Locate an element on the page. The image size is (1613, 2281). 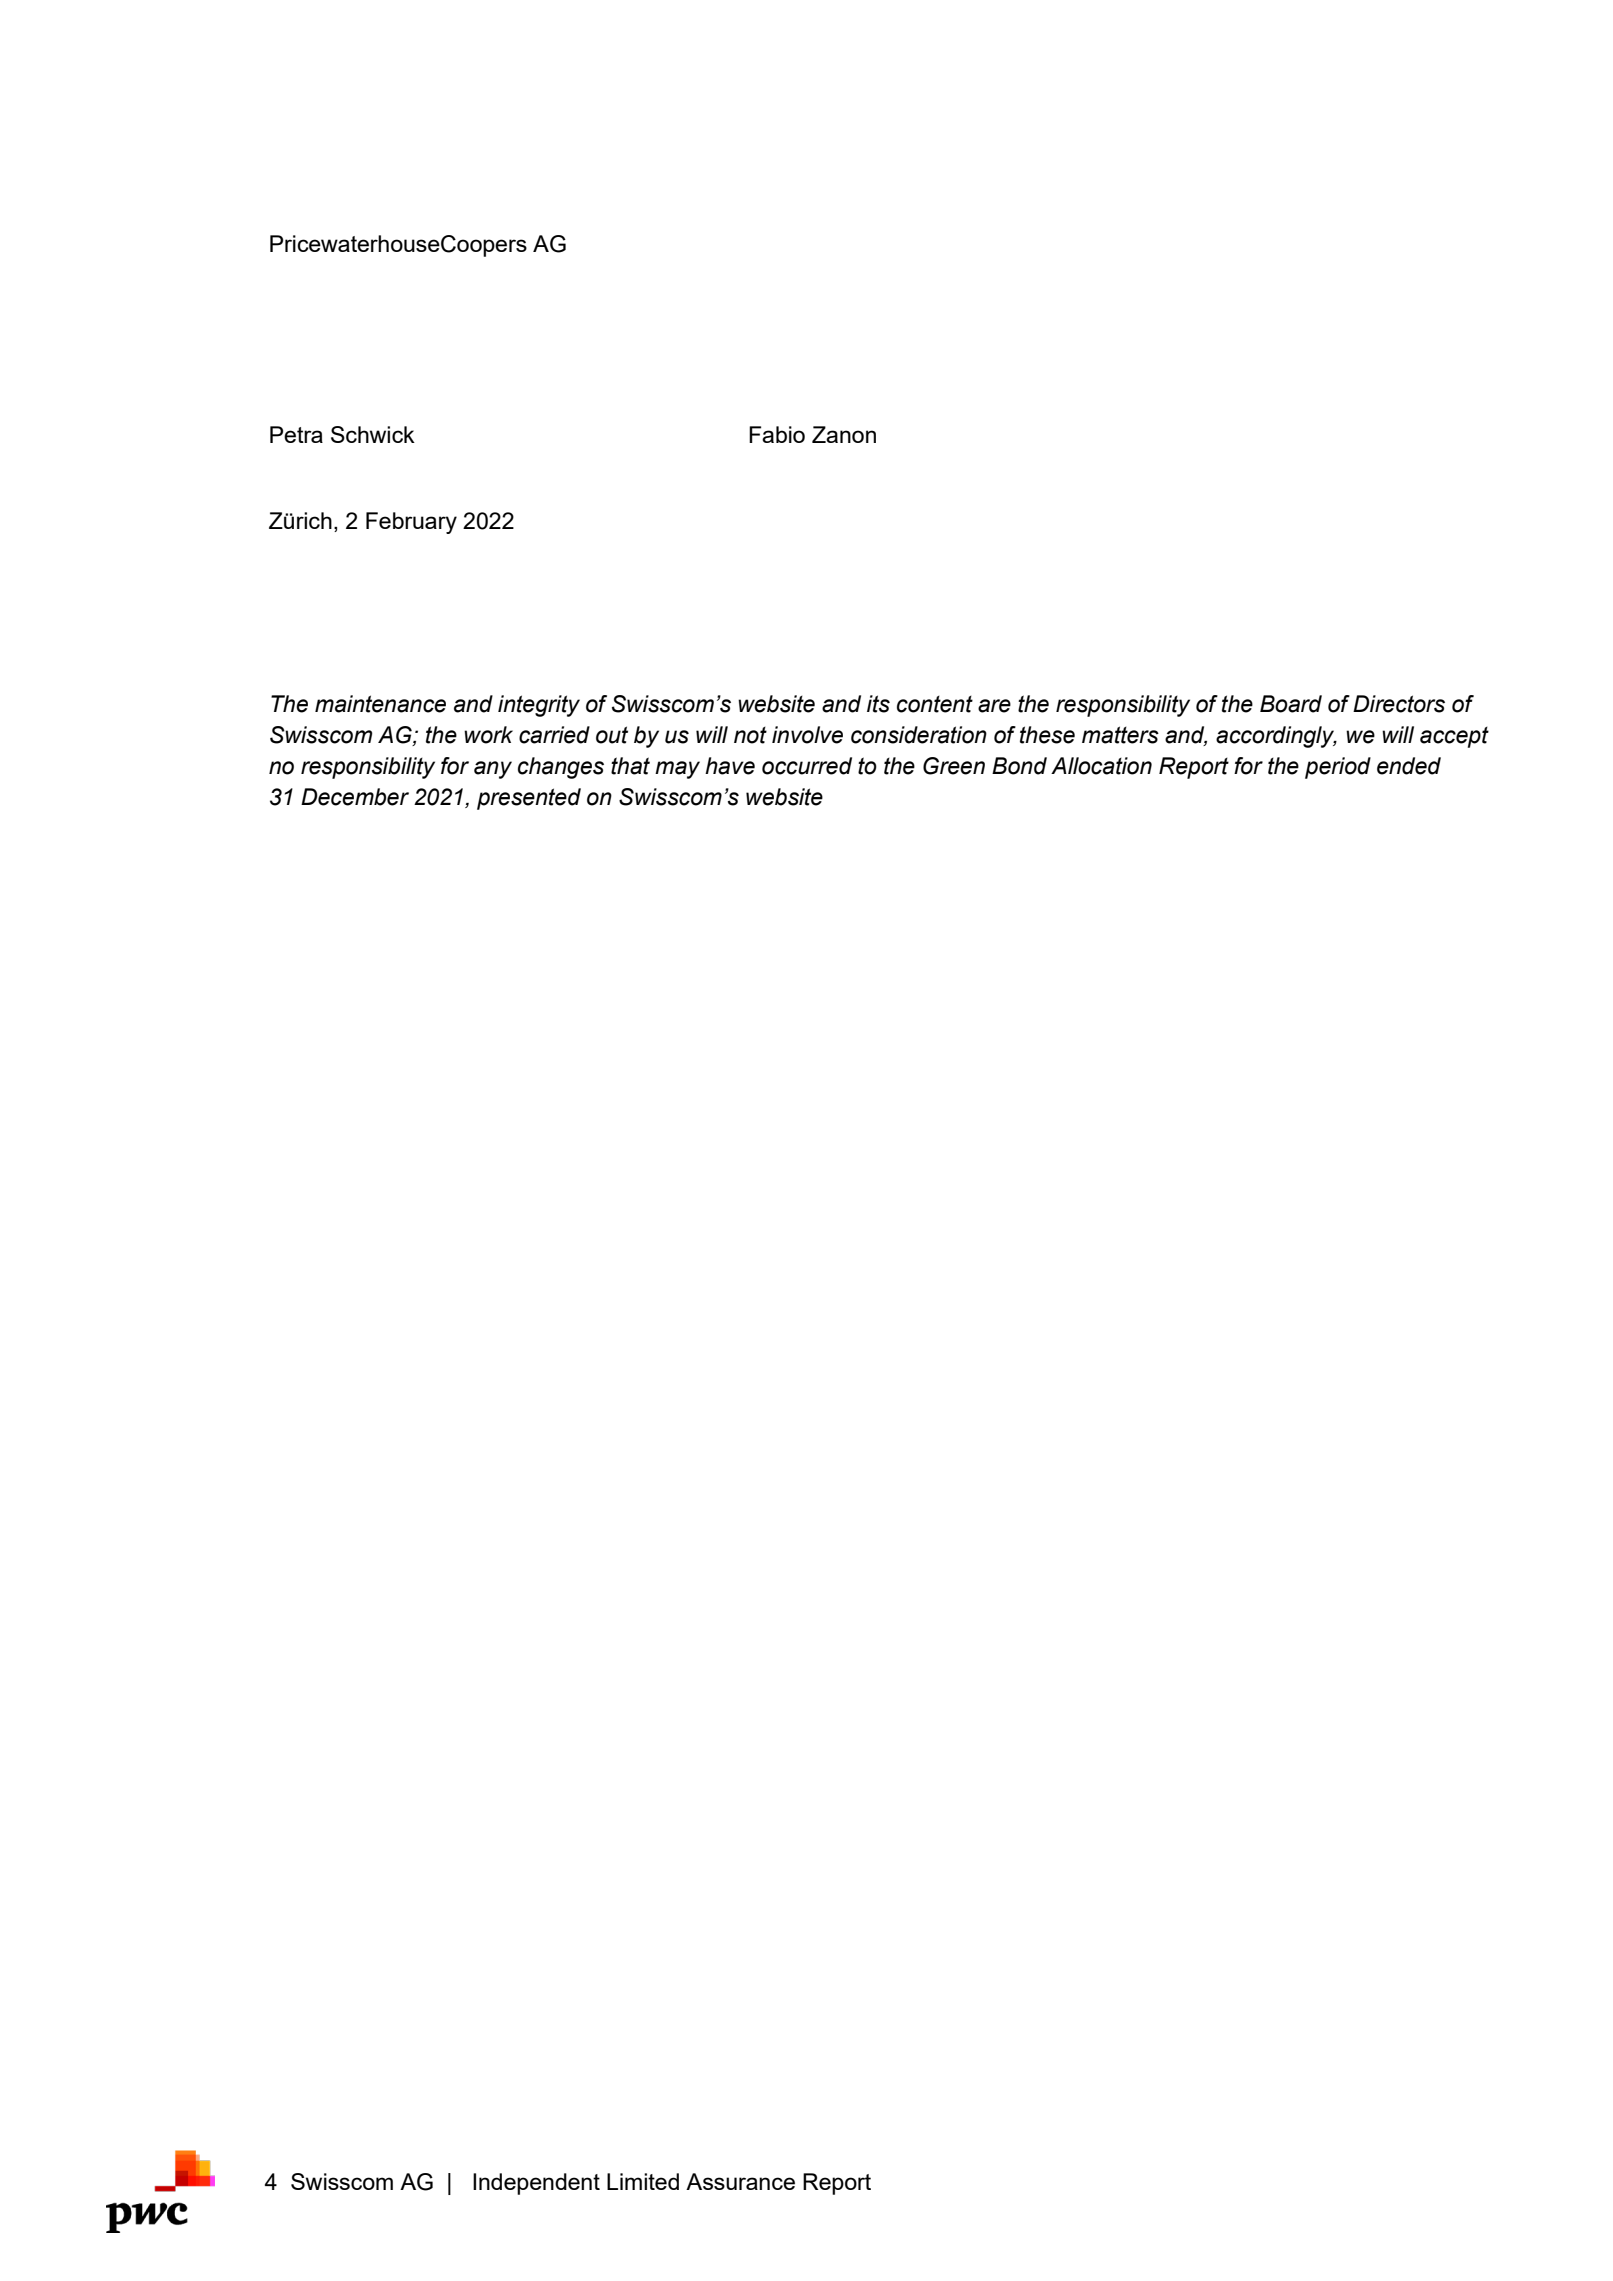
December is located at coordinates (355, 797).
